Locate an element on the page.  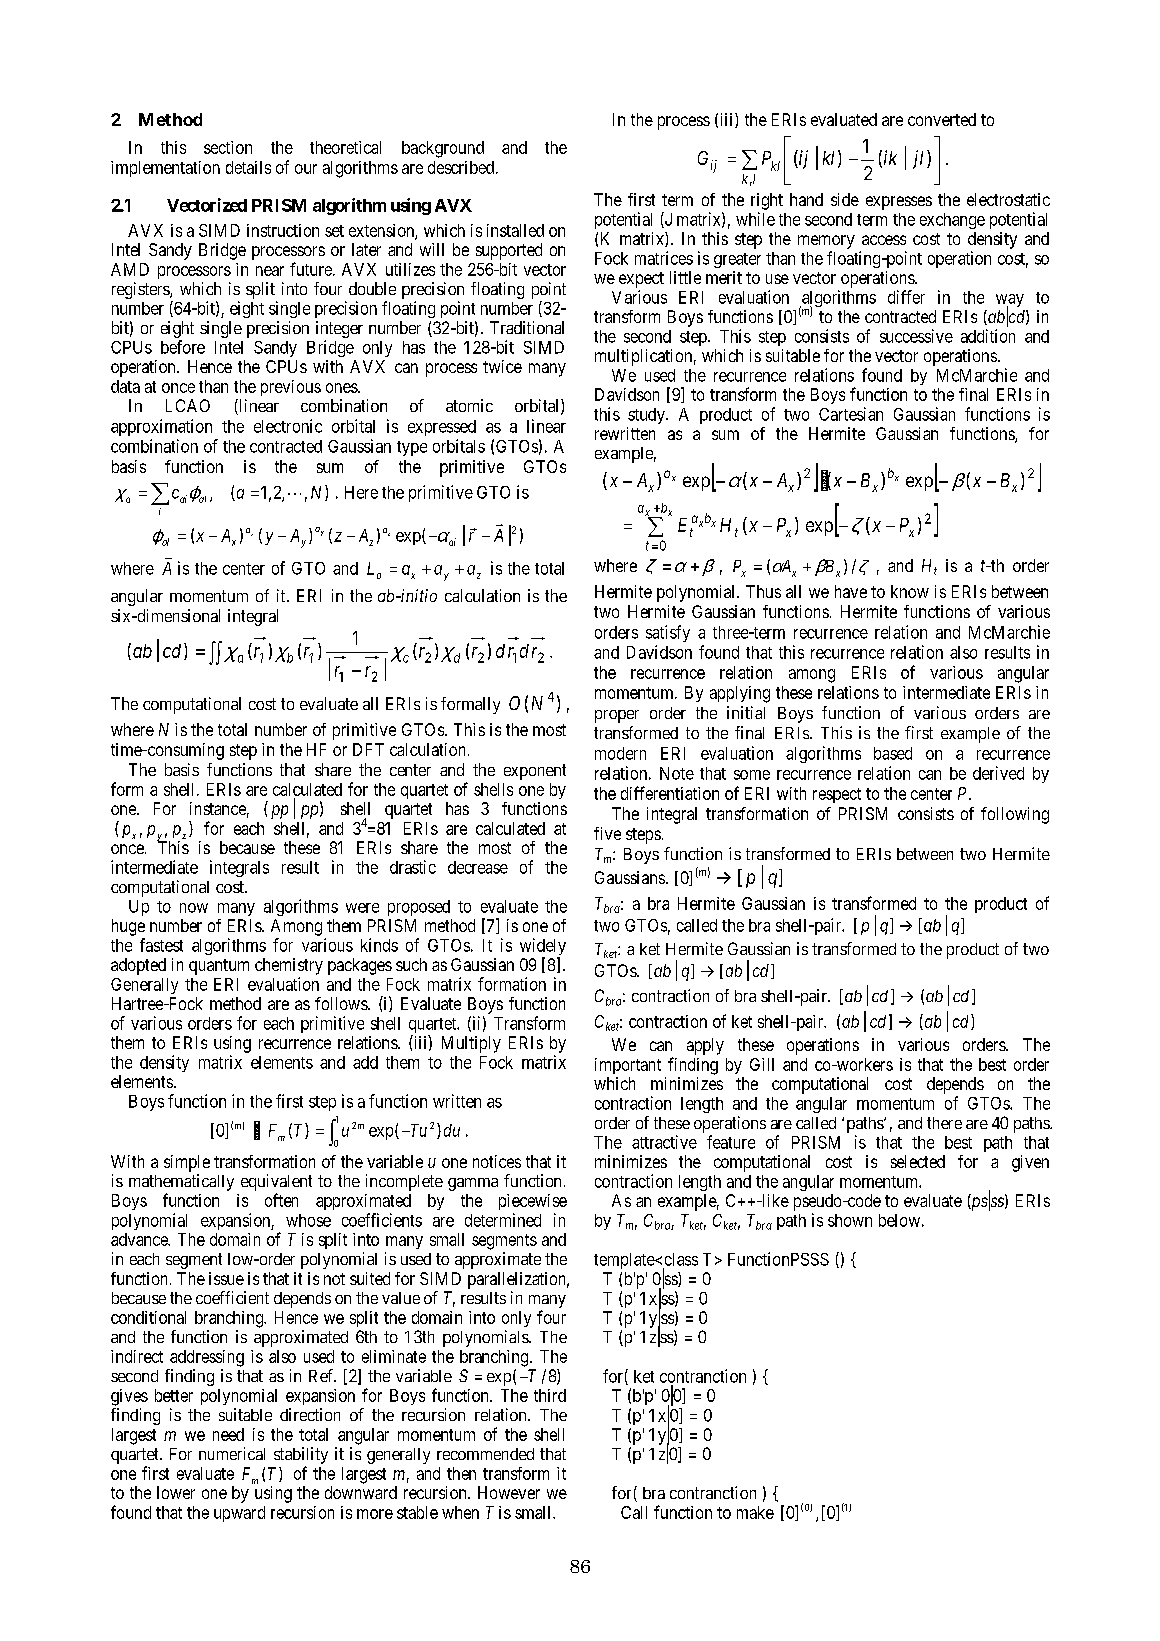
installed is located at coordinates (515, 230).
